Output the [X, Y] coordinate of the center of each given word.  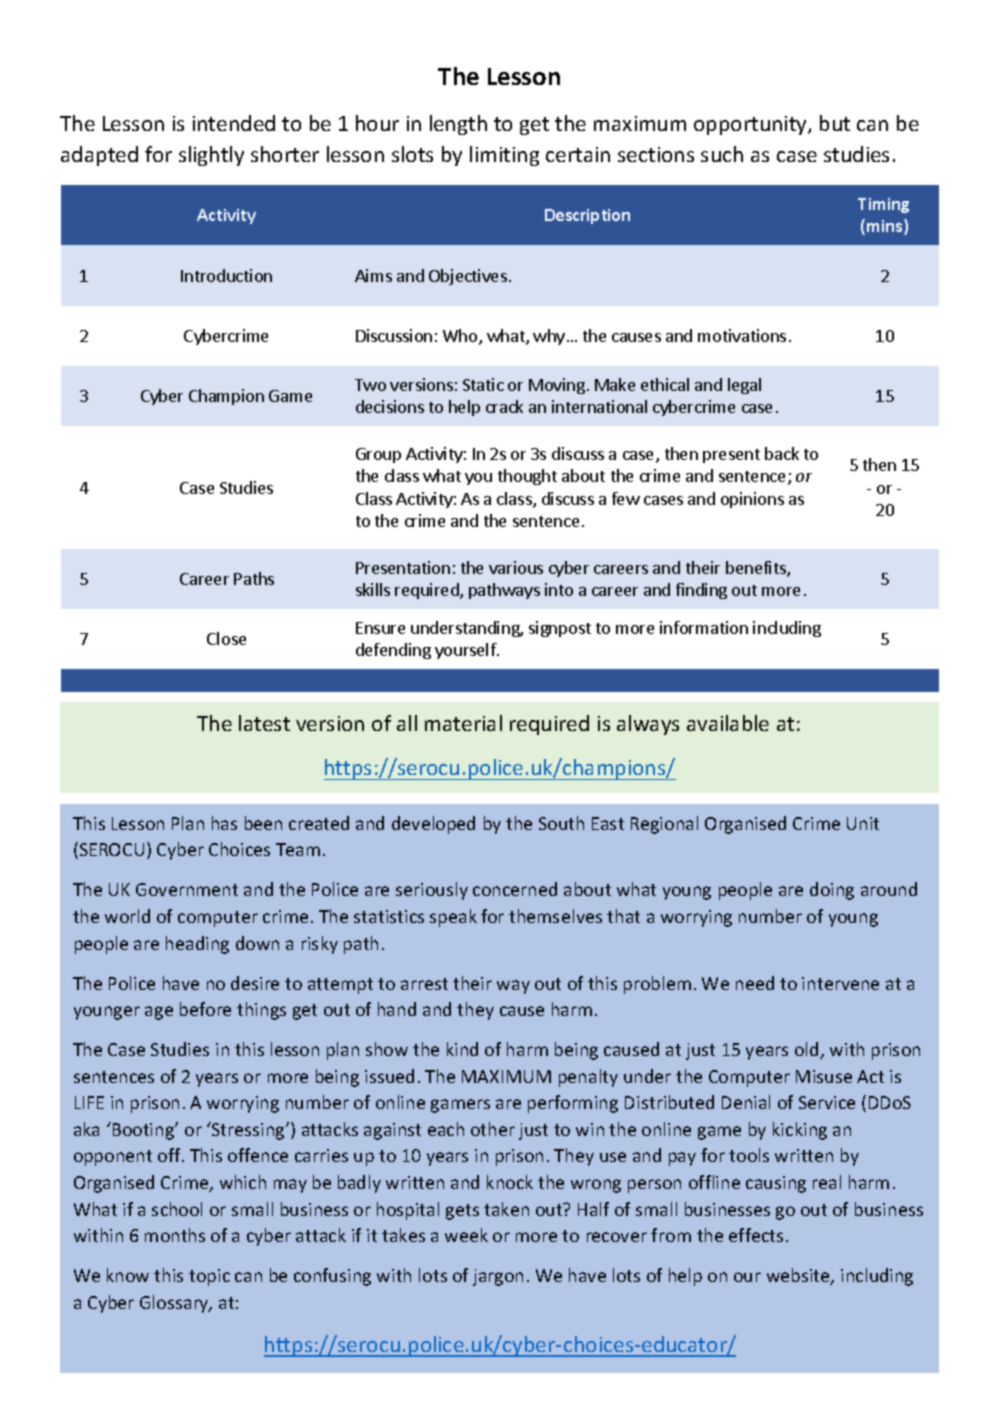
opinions [752, 500]
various [516, 567]
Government [187, 889]
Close [226, 638]
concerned [515, 889]
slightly [211, 156]
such [722, 154]
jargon [498, 1277]
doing [832, 891]
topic [209, 1277]
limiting [504, 156]
